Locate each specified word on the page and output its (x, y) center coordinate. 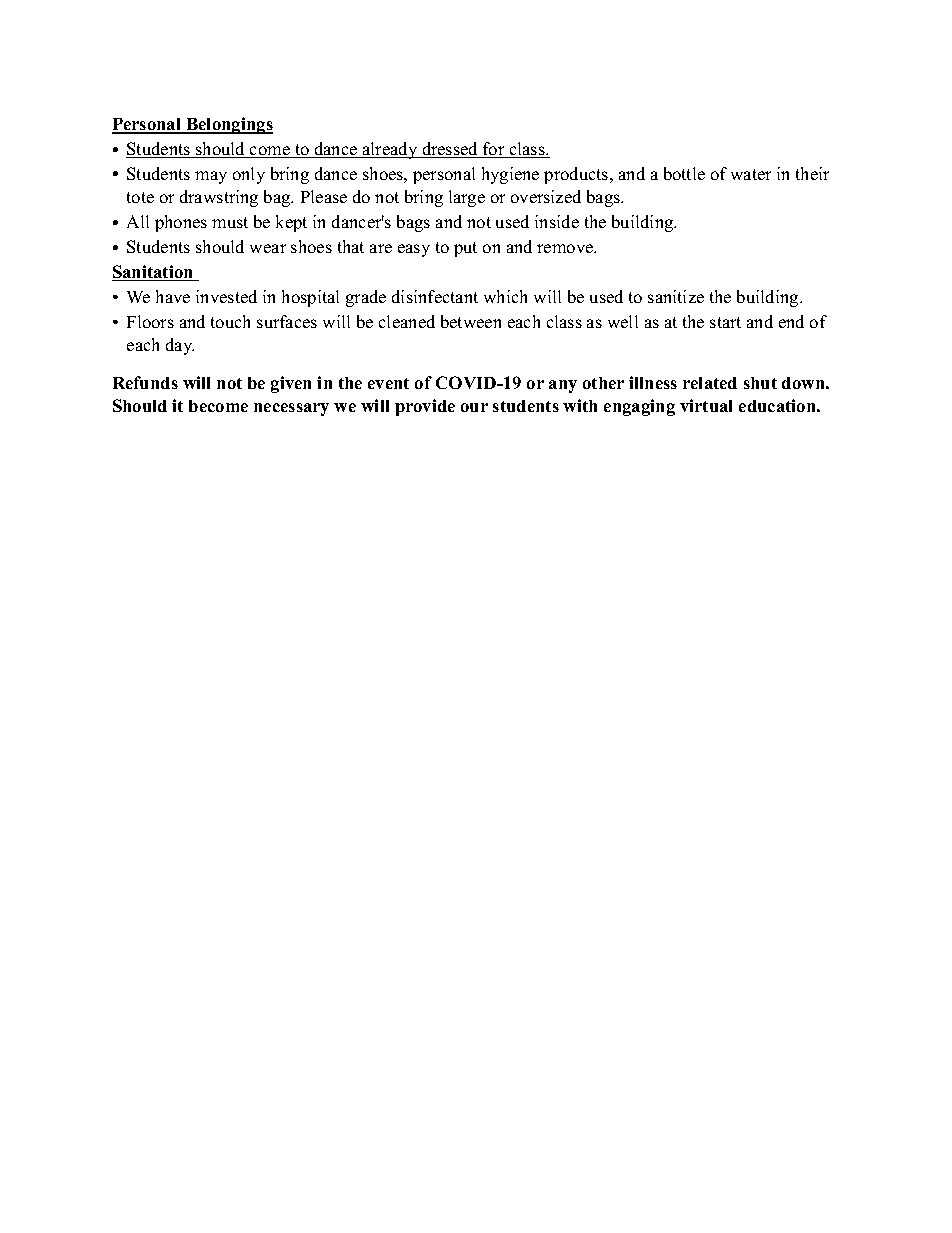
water (751, 174)
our (474, 407)
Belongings (228, 125)
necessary (291, 409)
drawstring (219, 198)
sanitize (676, 296)
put (465, 249)
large (467, 198)
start (725, 322)
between (471, 321)
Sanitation (154, 273)
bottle (684, 173)
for (494, 150)
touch (230, 321)
